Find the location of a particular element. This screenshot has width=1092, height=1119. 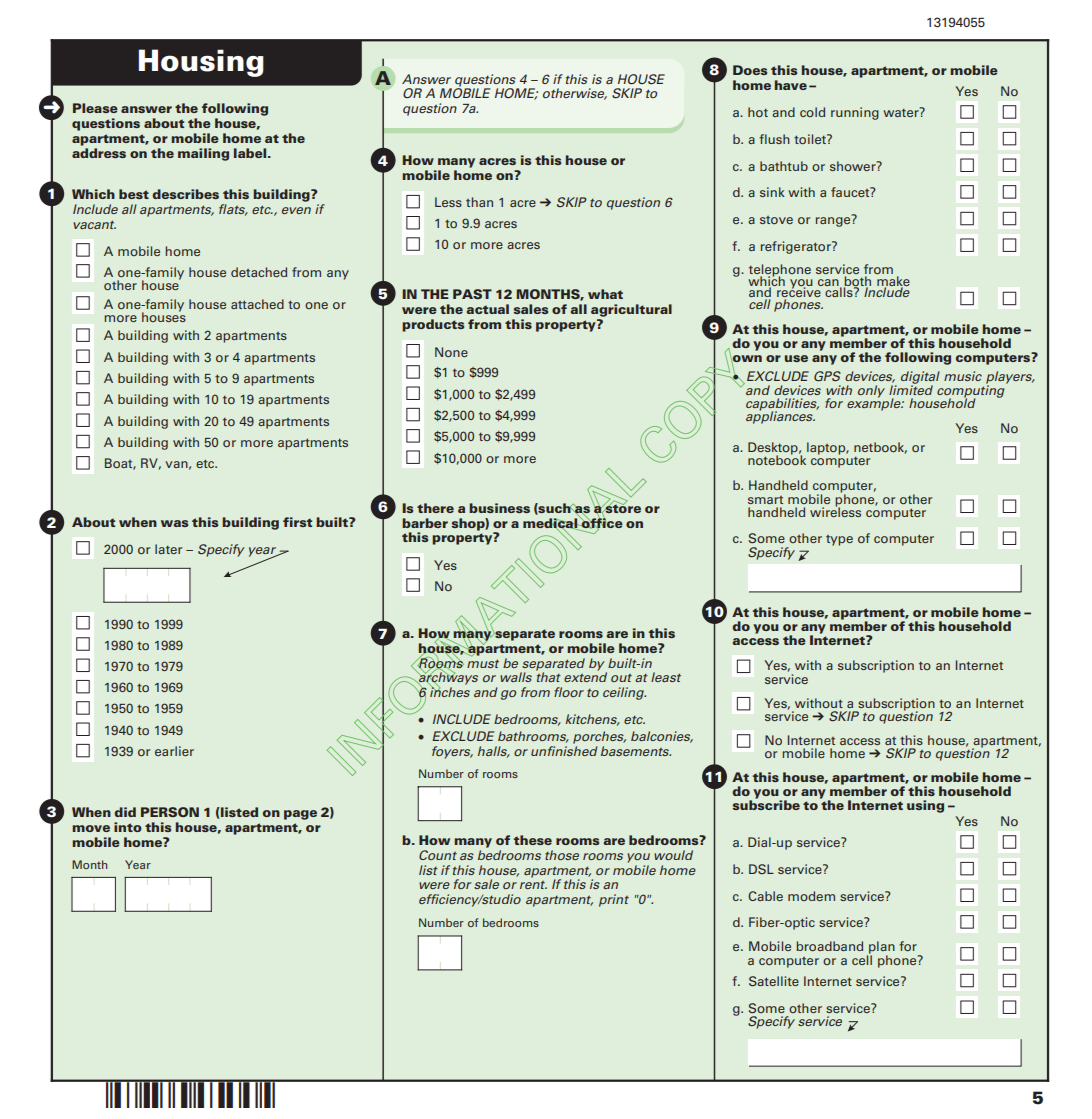

Please is located at coordinates (95, 108).
